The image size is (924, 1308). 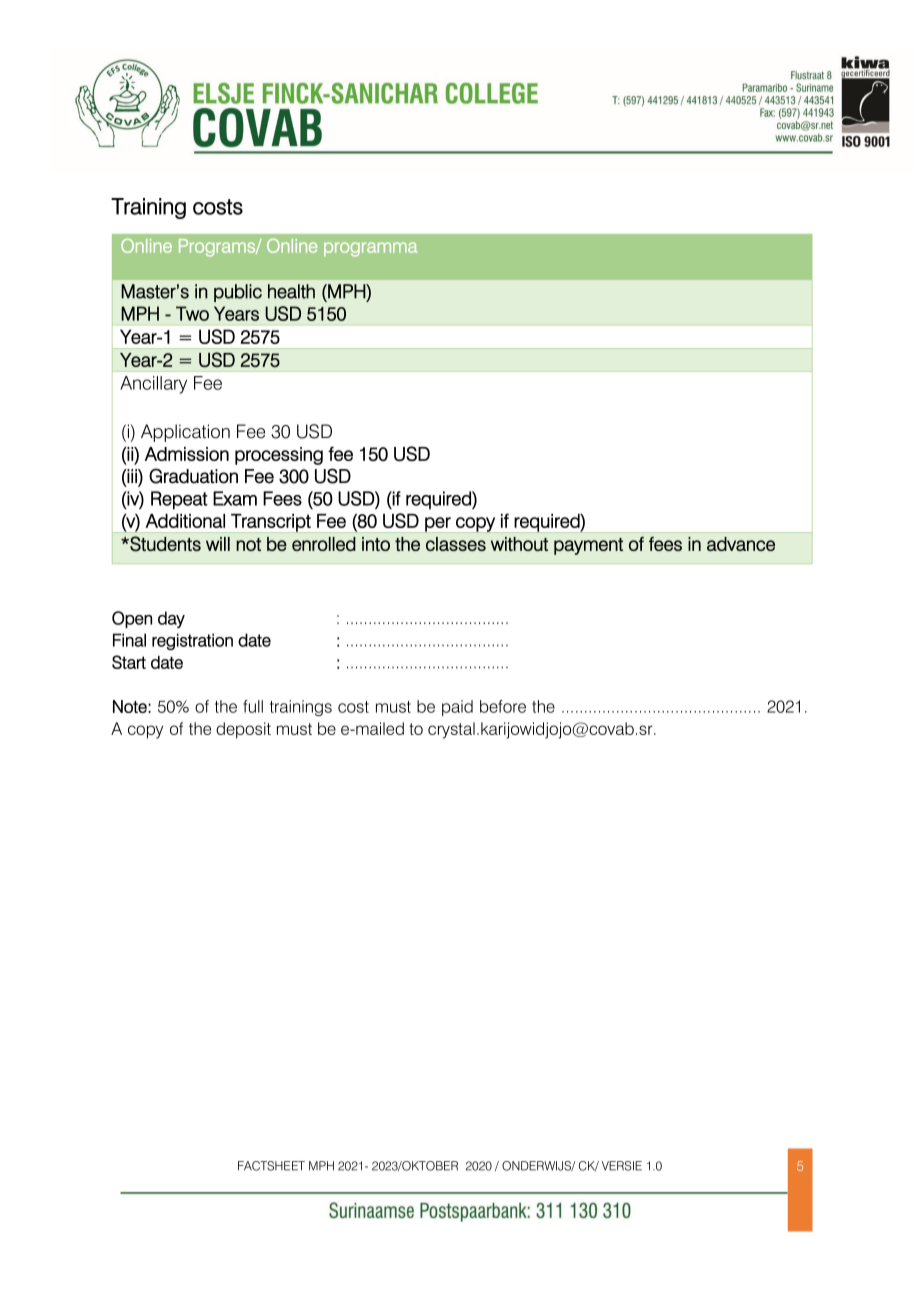 I want to click on per, so click(x=438, y=525).
